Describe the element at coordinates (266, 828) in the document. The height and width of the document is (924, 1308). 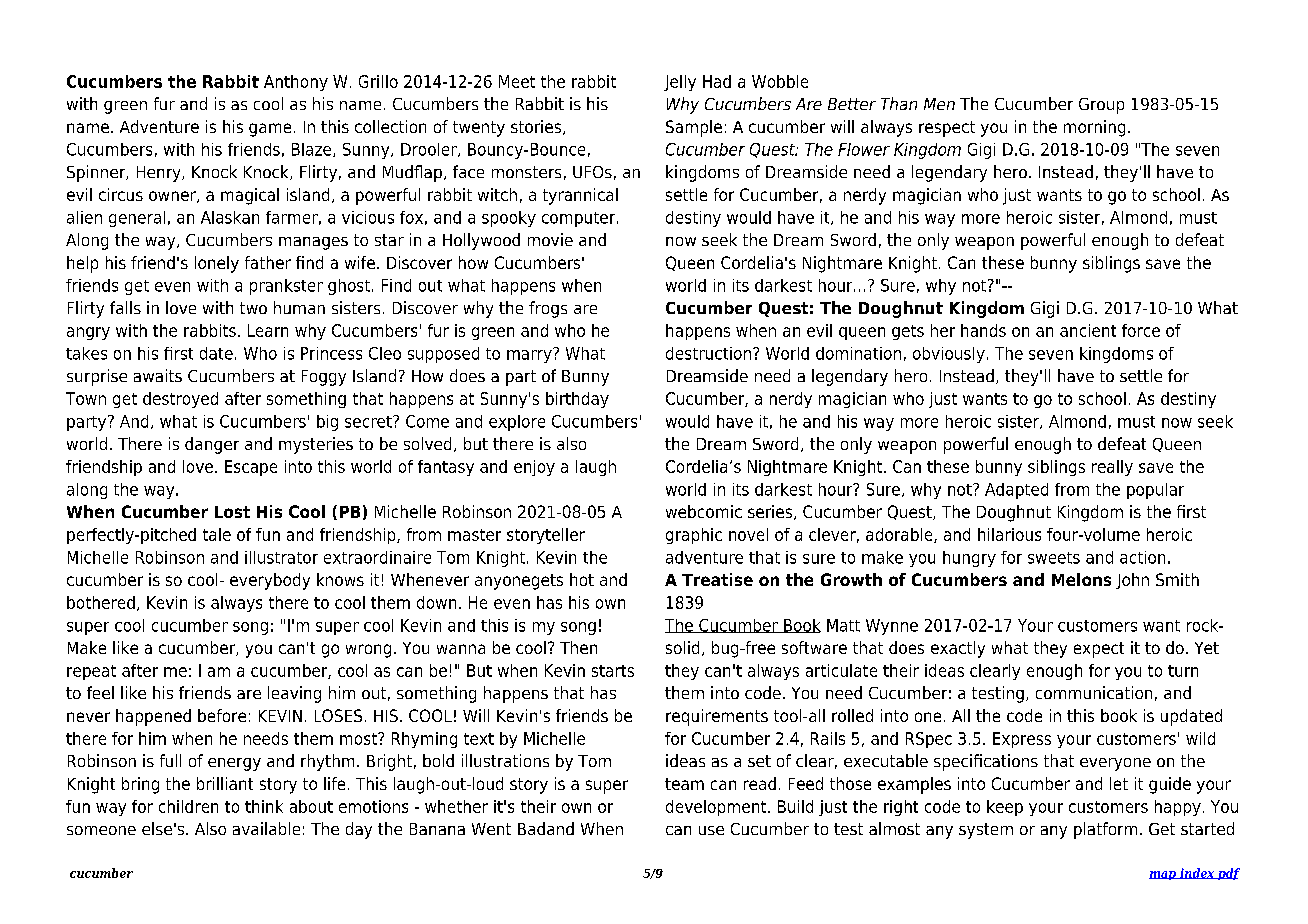
I see `available` at that location.
